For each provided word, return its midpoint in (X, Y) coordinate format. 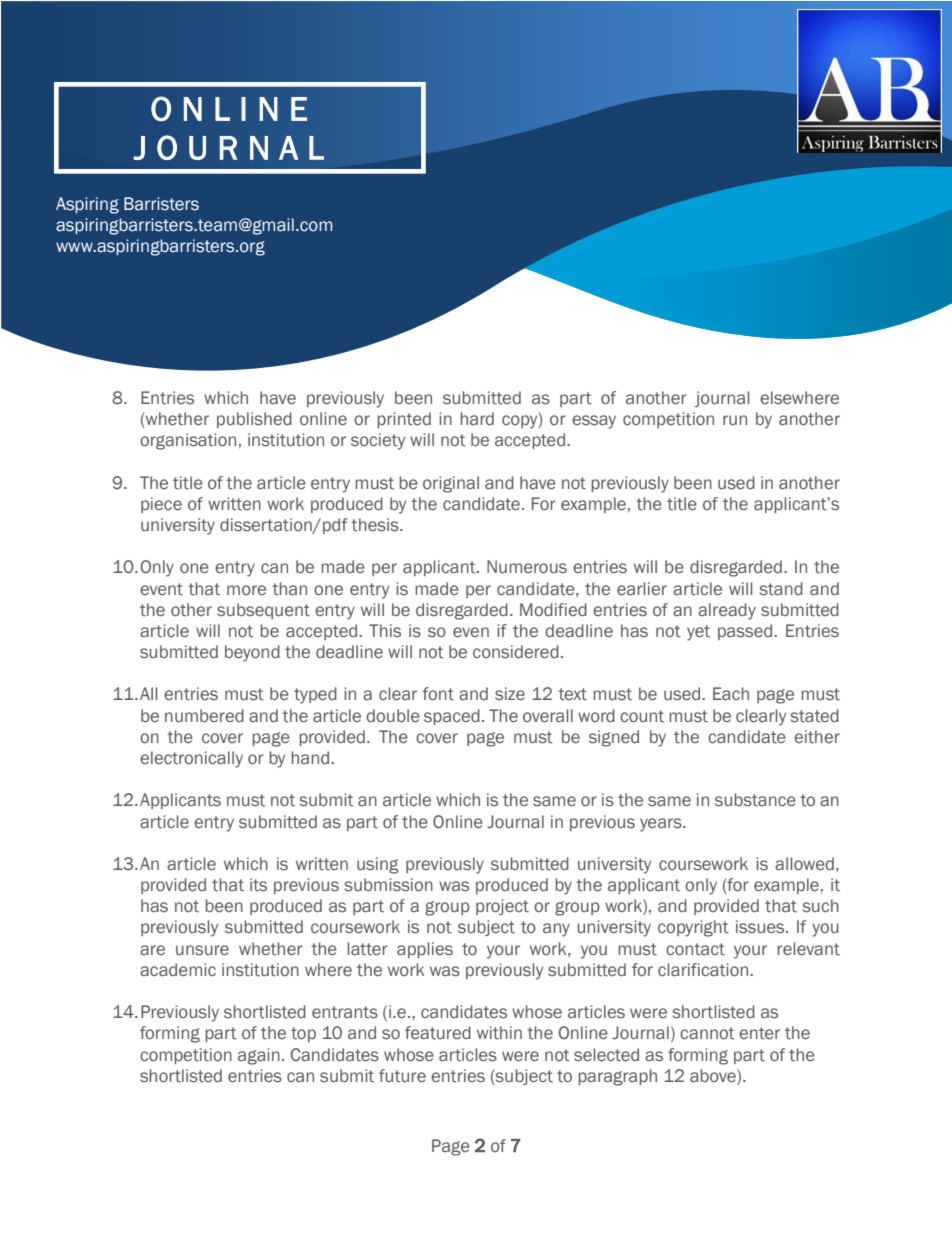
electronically (191, 759)
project (502, 907)
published (254, 420)
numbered (204, 716)
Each (731, 694)
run (735, 420)
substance (755, 800)
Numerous (527, 567)
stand (781, 589)
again (259, 1056)
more (246, 590)
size (510, 694)
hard (477, 418)
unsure (202, 950)
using (378, 865)
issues (761, 927)
